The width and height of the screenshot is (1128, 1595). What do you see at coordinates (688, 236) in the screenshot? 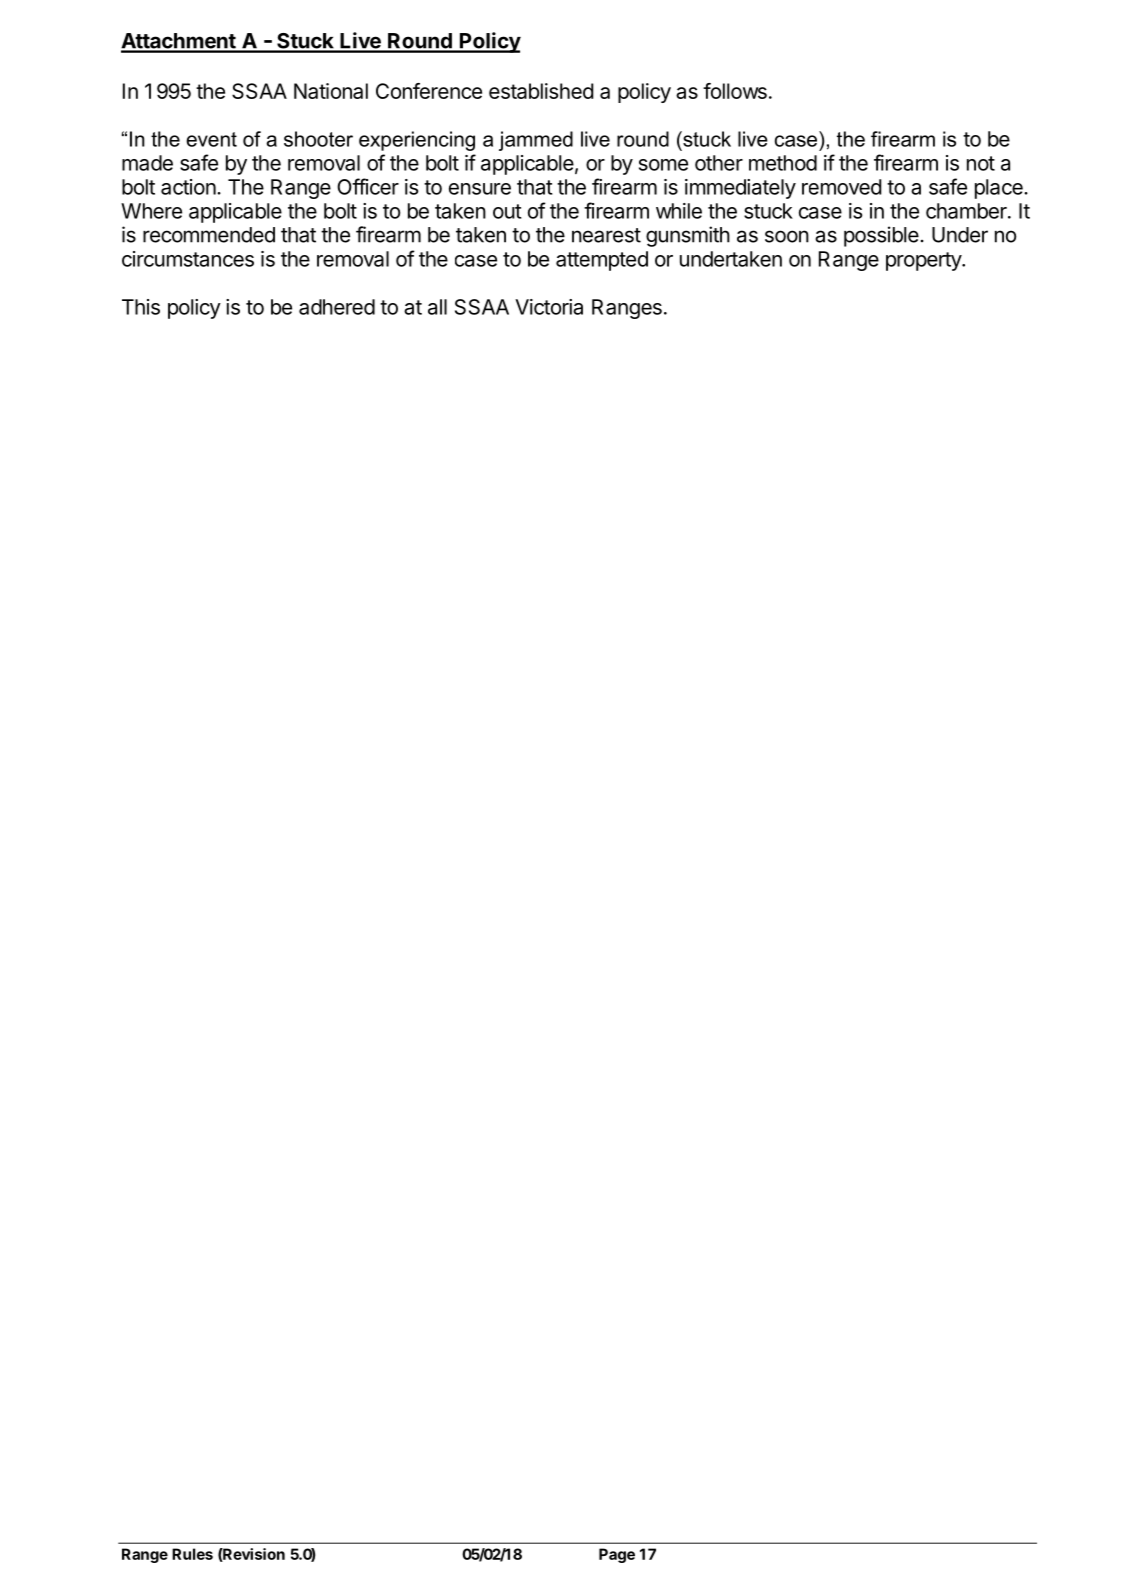
I see `gunsmith` at bounding box center [688, 236].
